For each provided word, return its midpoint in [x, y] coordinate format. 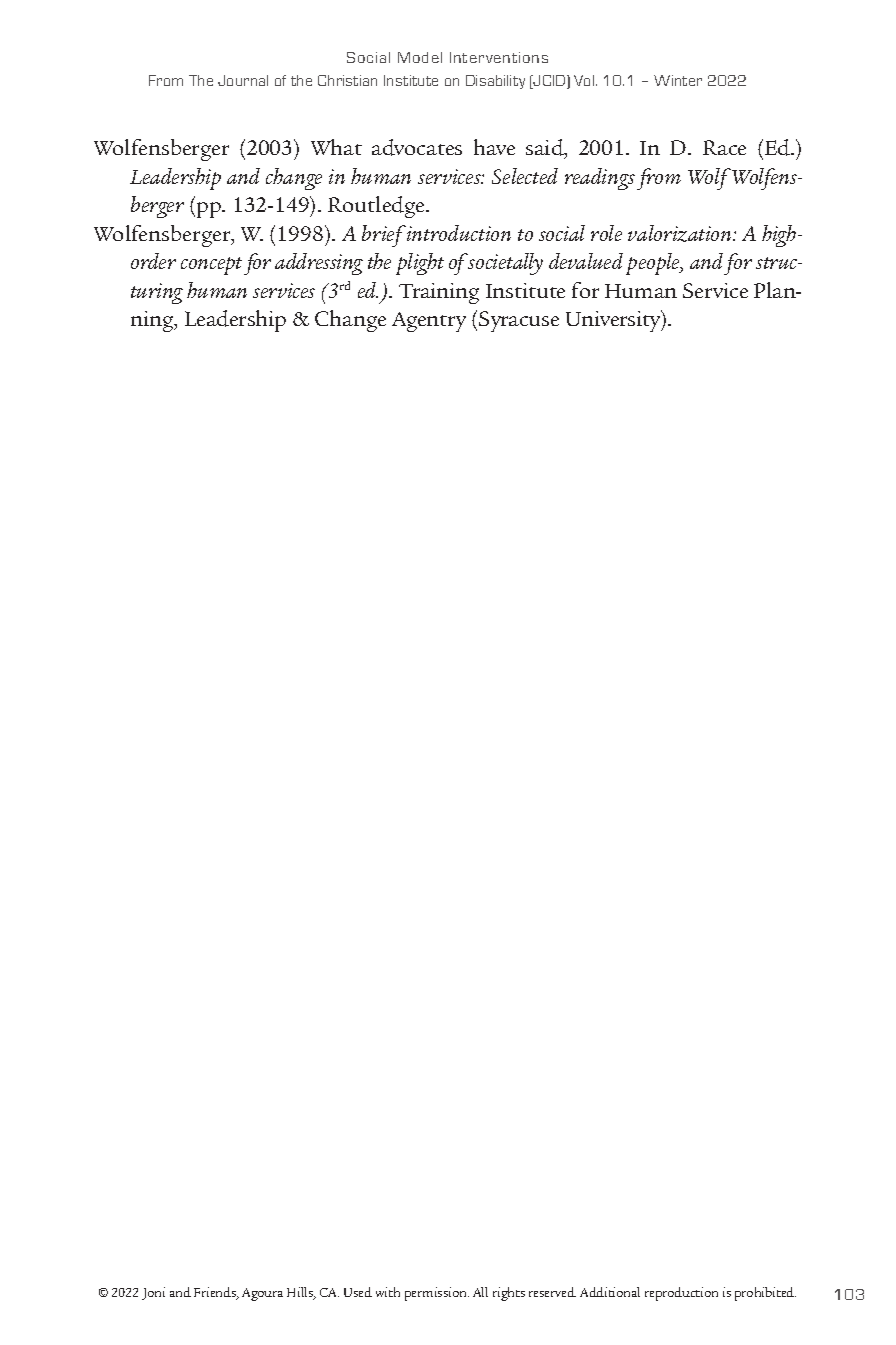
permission [437, 1294]
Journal [243, 80]
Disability [495, 82]
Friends [216, 1293]
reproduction [681, 1294]
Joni [153, 1293]
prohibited [765, 1294]
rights [509, 1294]
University [614, 321]
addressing [319, 264]
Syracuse [519, 321]
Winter [678, 80]
